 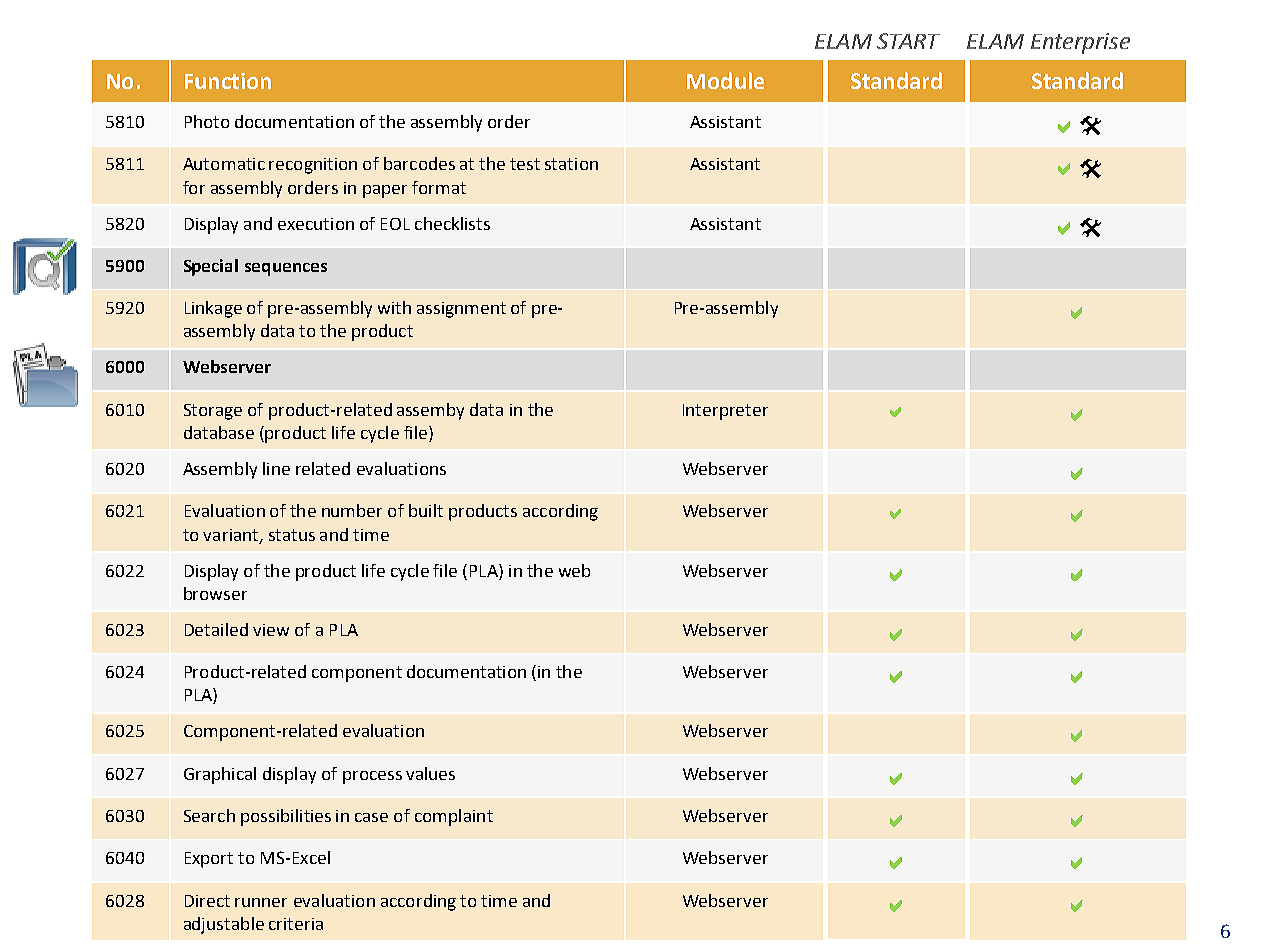 What do you see at coordinates (461, 310) in the page?
I see `assignment` at bounding box center [461, 310].
